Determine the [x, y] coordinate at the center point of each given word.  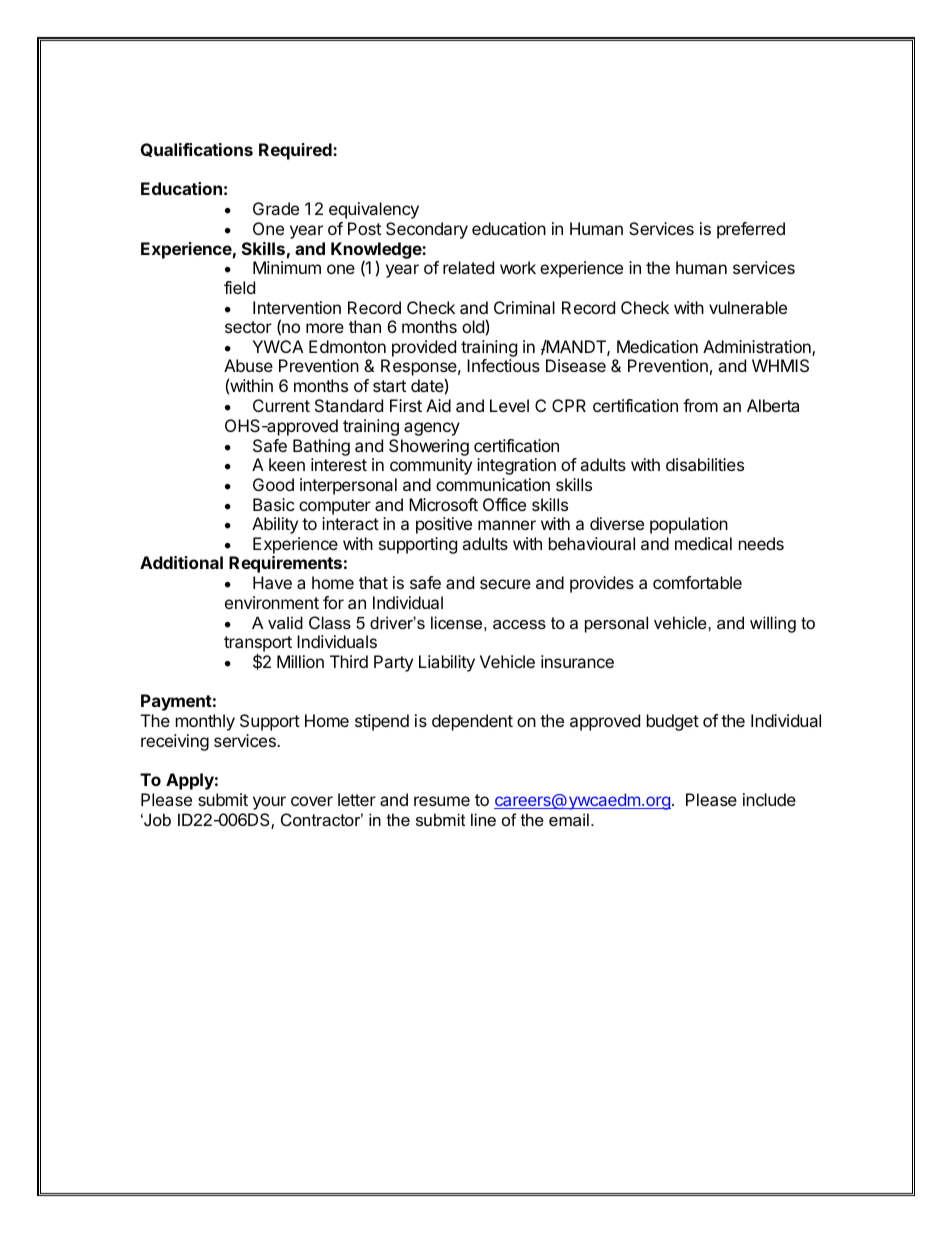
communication [493, 484]
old [473, 326]
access [519, 624]
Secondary [427, 230]
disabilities [705, 464]
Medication [657, 346]
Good [273, 484]
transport [258, 645]
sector [248, 327]
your [269, 803]
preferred [751, 230]
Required [296, 151]
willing [773, 624]
